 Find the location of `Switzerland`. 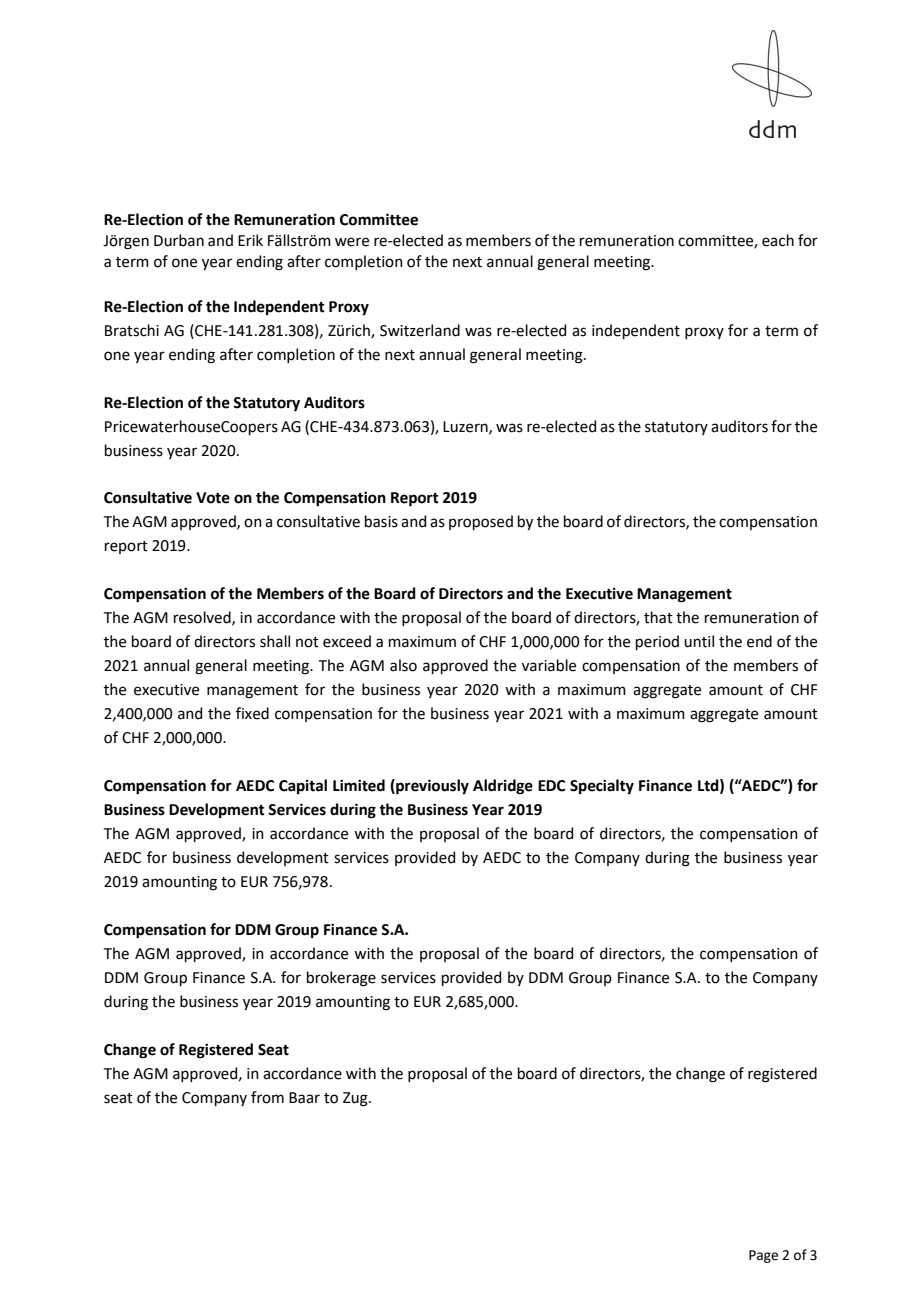

Switzerland is located at coordinates (420, 330).
